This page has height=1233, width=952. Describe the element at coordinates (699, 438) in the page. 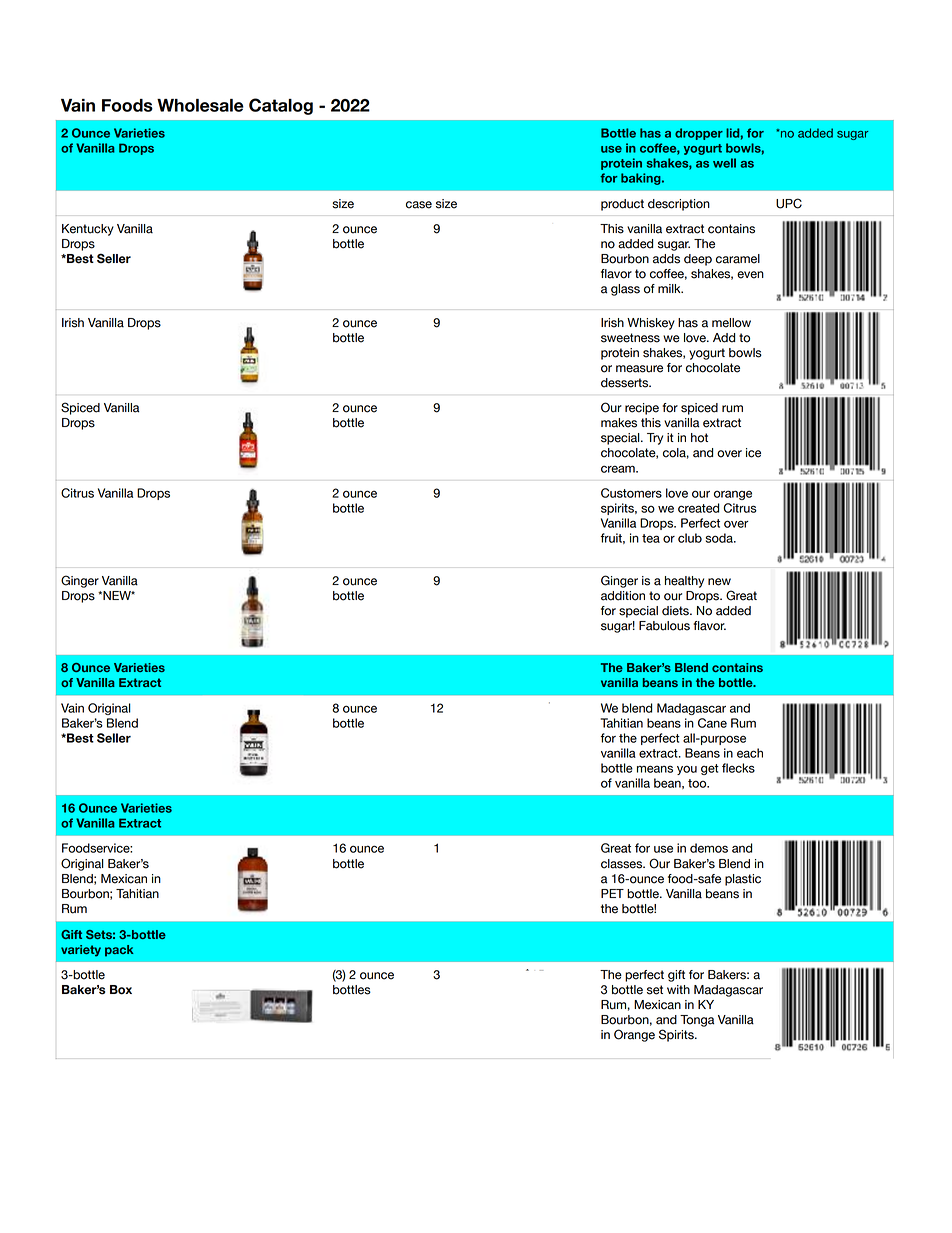

I see `hot` at that location.
